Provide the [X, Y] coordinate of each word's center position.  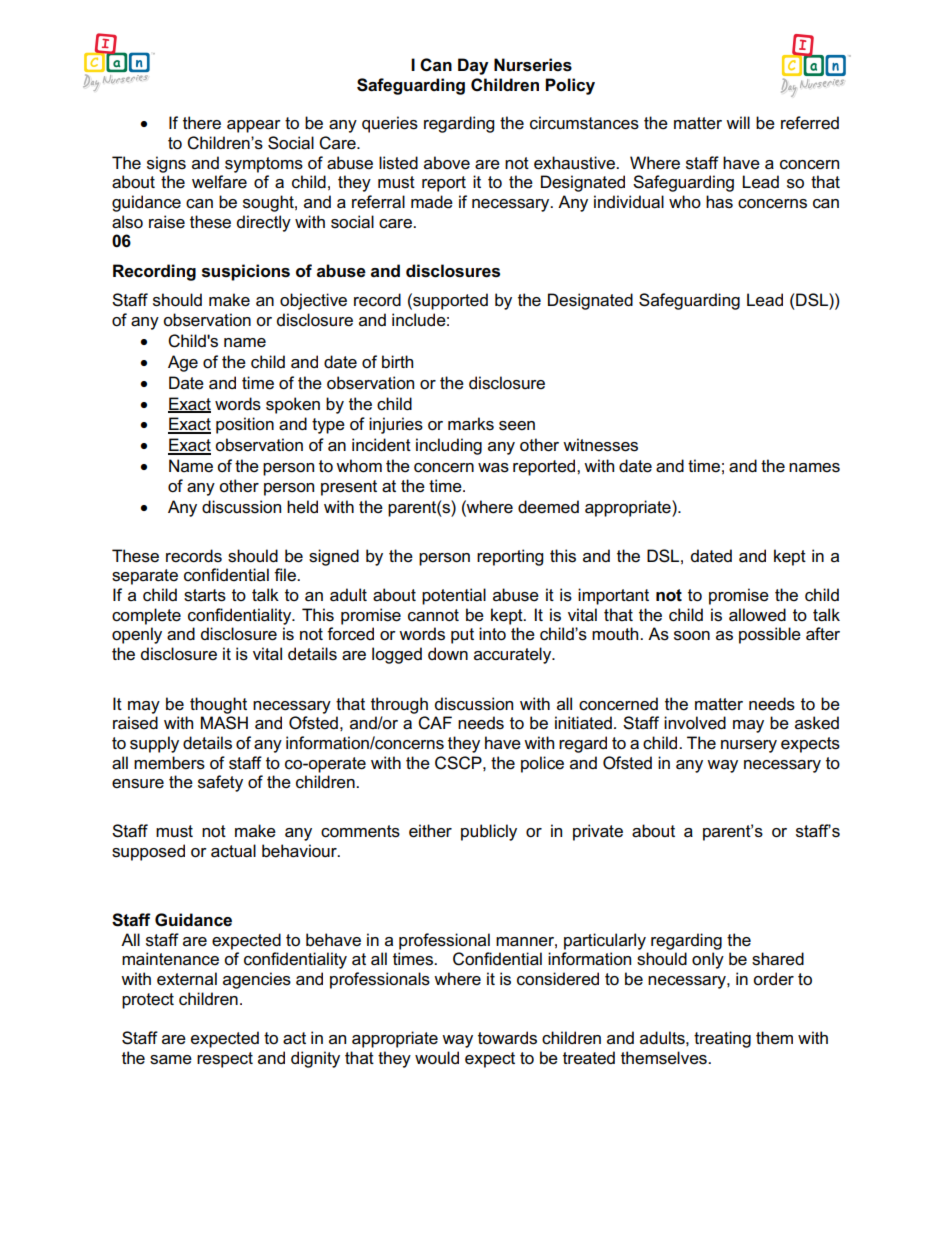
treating [722, 1039]
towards [507, 1038]
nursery [749, 746]
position [245, 425]
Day [473, 66]
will [738, 122]
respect [225, 1060]
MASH [224, 723]
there [202, 123]
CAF [435, 723]
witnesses [600, 445]
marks [471, 424]
